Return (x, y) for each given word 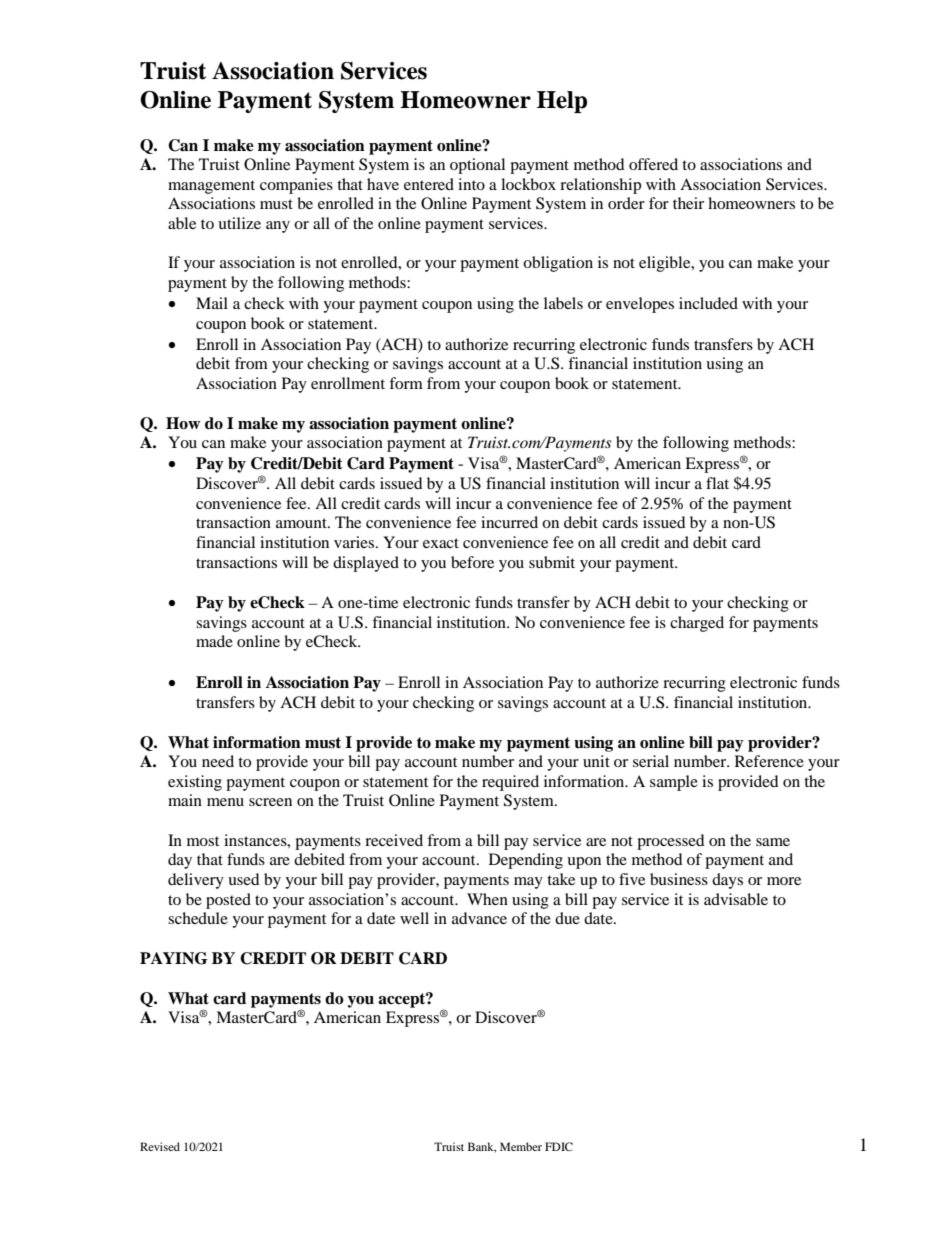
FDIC (559, 1146)
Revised (160, 1146)
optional (477, 166)
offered (653, 164)
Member (521, 1146)
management (211, 187)
